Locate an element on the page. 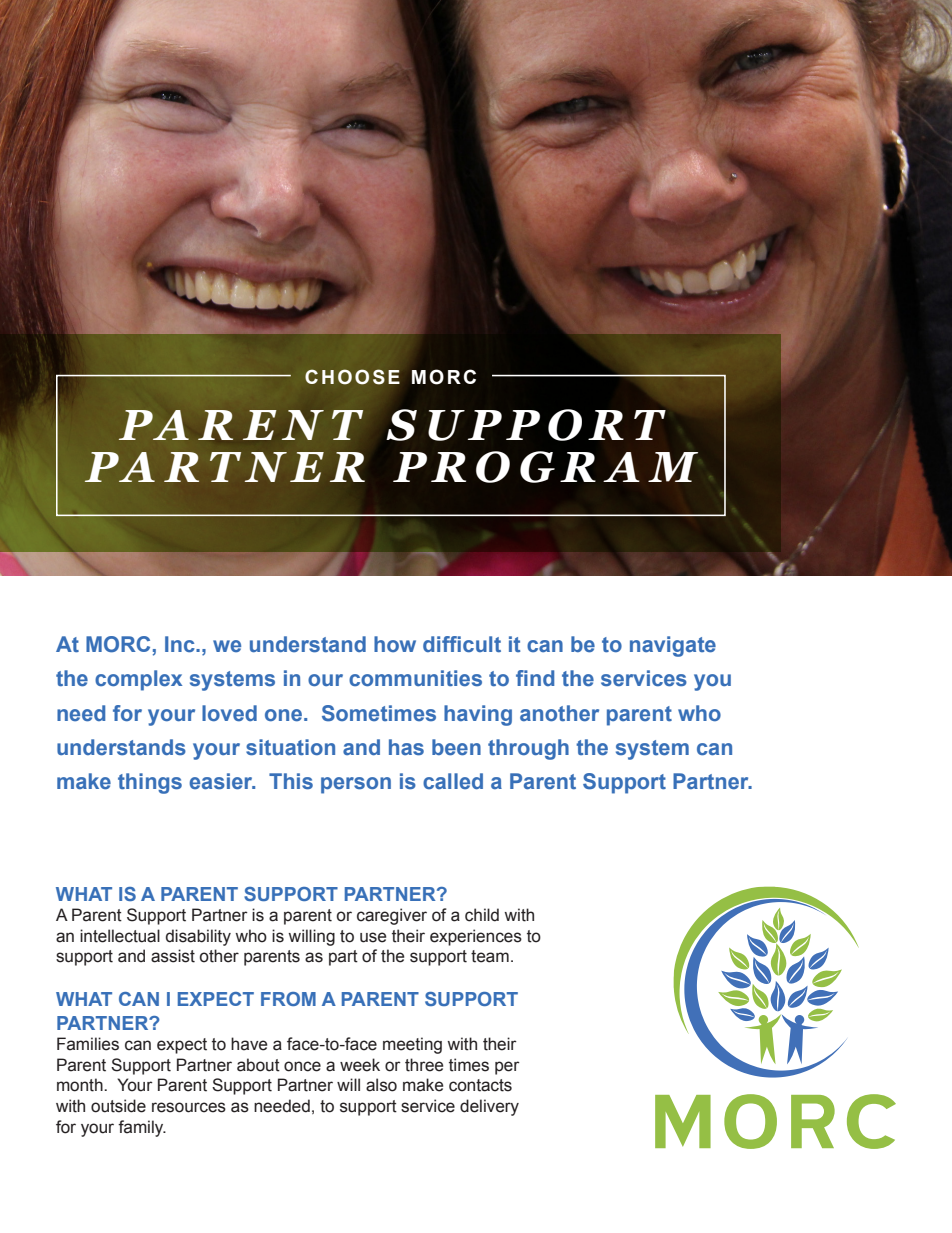  also is located at coordinates (381, 1085).
